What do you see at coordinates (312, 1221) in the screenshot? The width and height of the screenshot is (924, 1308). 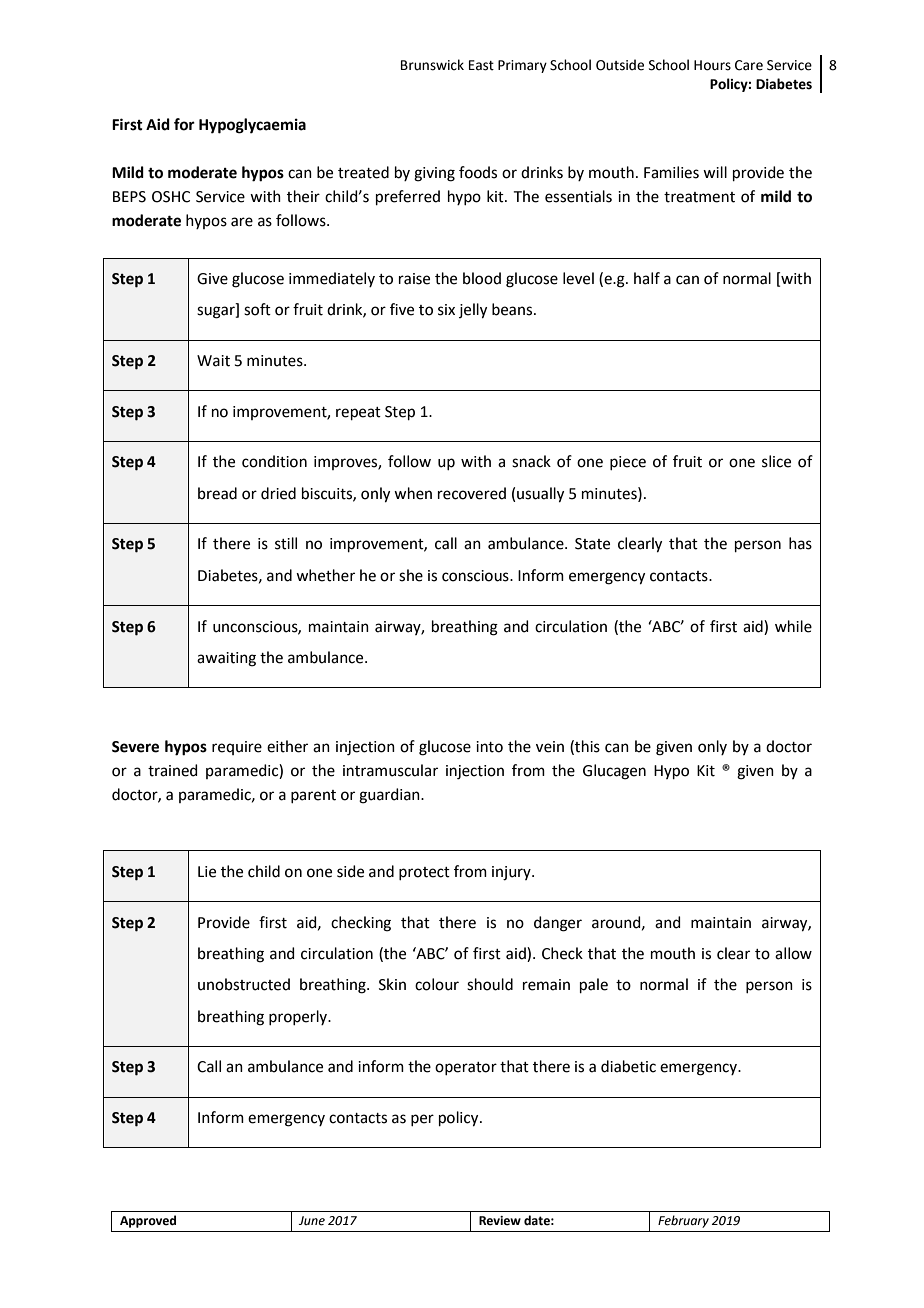 I see `June` at bounding box center [312, 1221].
